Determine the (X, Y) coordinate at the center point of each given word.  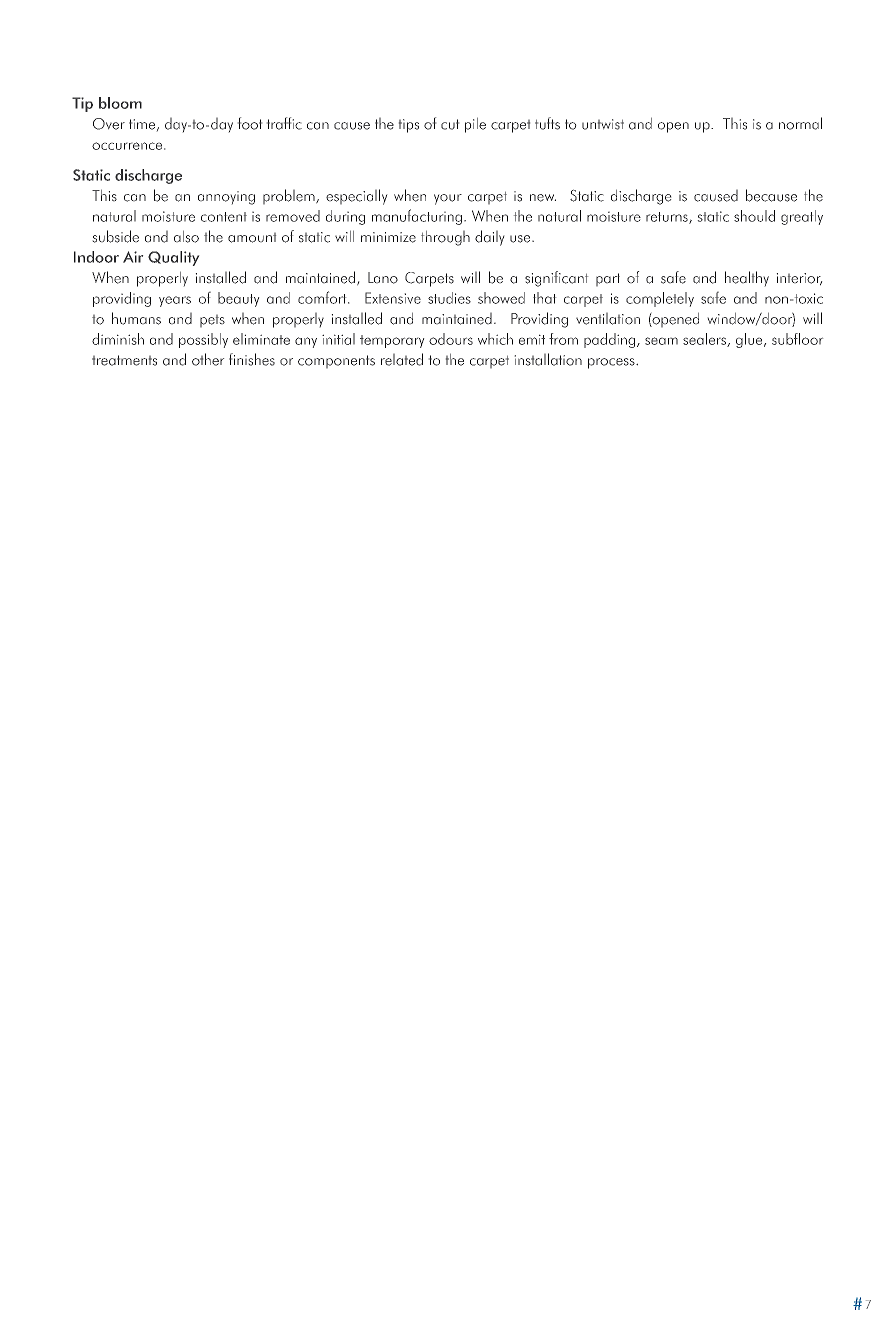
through (445, 238)
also (186, 237)
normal (800, 123)
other (208, 359)
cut (450, 124)
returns (668, 218)
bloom (120, 103)
